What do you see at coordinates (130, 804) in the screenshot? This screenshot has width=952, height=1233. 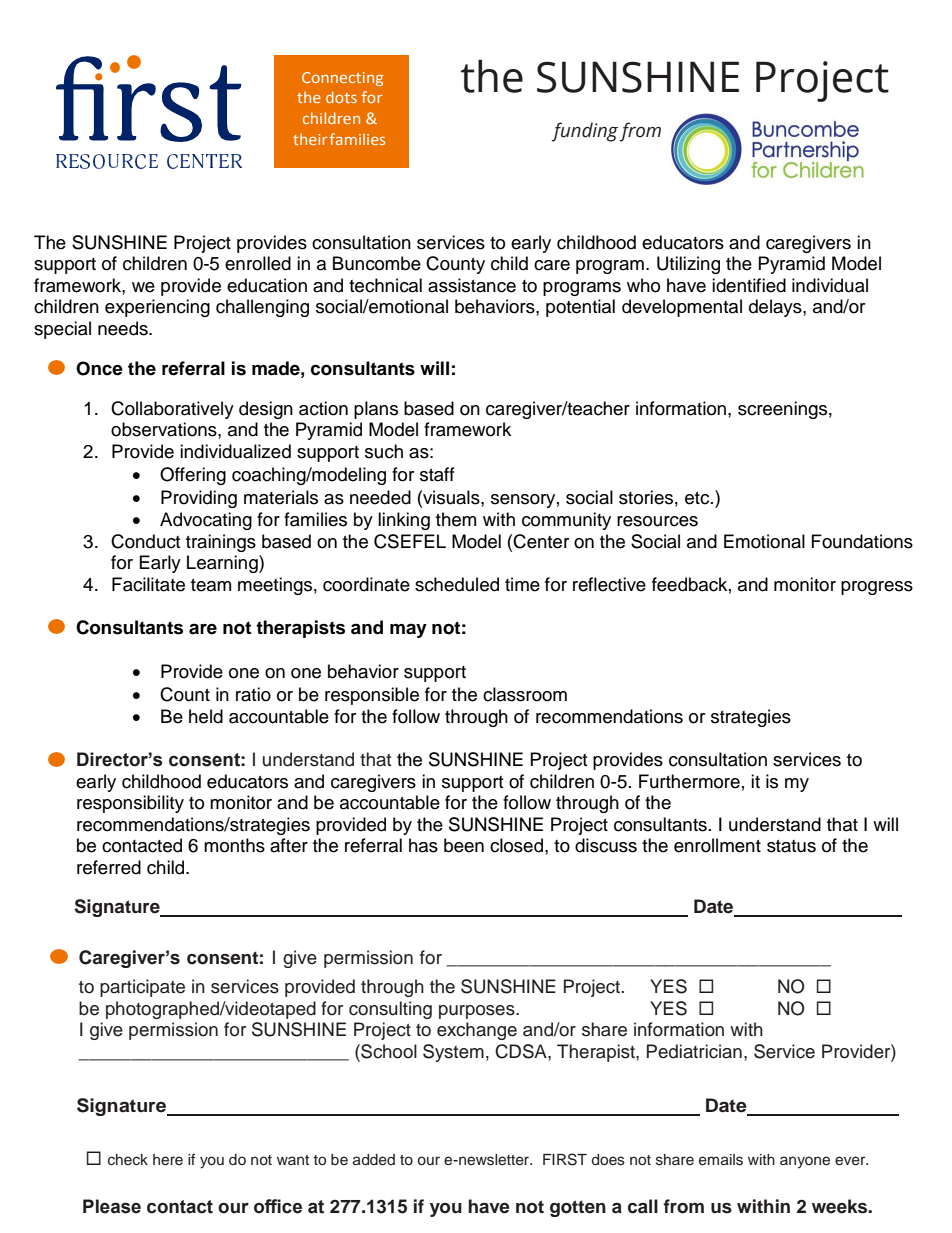 I see `responsibility` at bounding box center [130, 804].
